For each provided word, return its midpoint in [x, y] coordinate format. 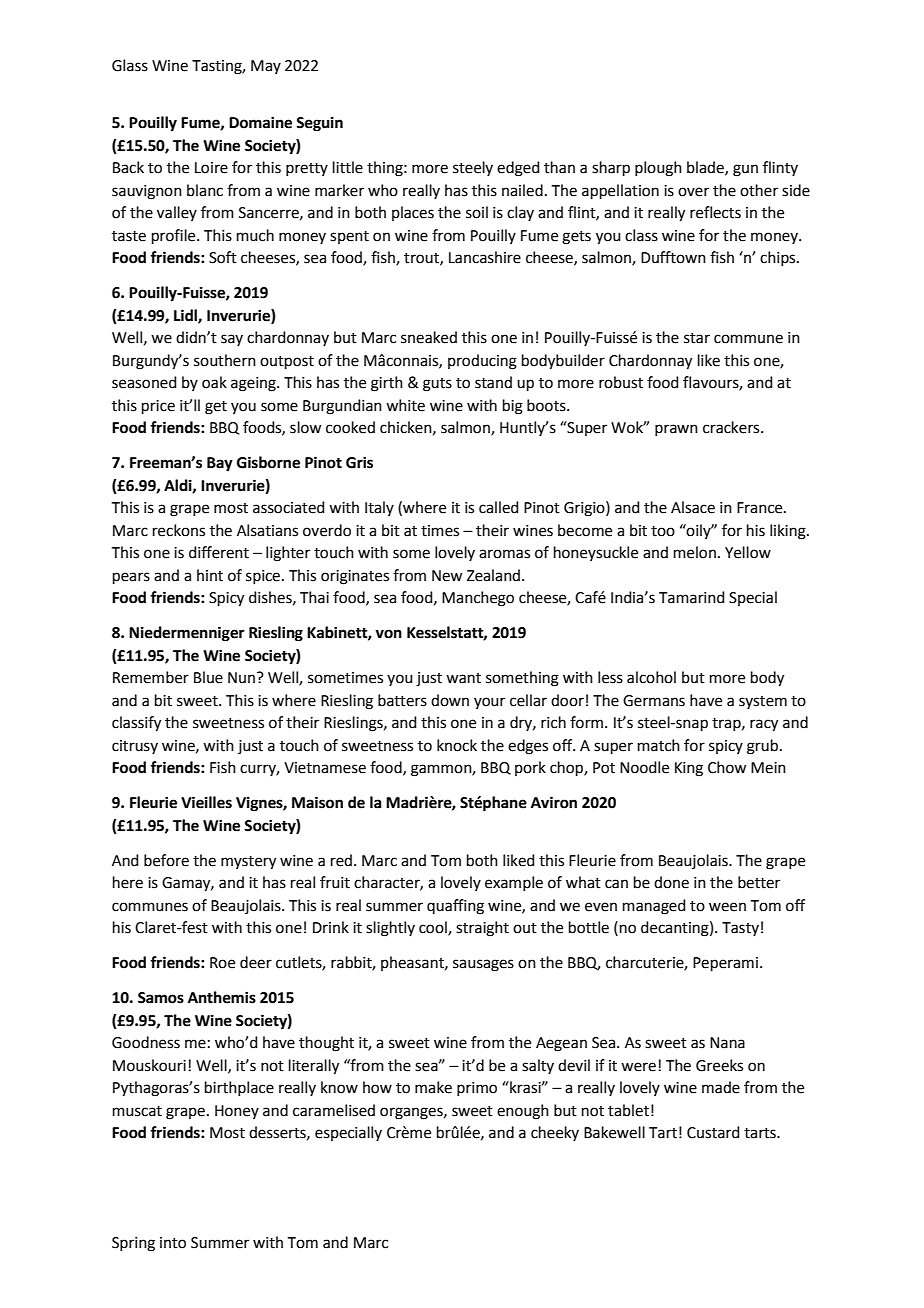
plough [658, 169]
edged [518, 169]
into [173, 1243]
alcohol [651, 677]
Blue [208, 677]
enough [523, 1112]
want [463, 678]
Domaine [260, 122]
